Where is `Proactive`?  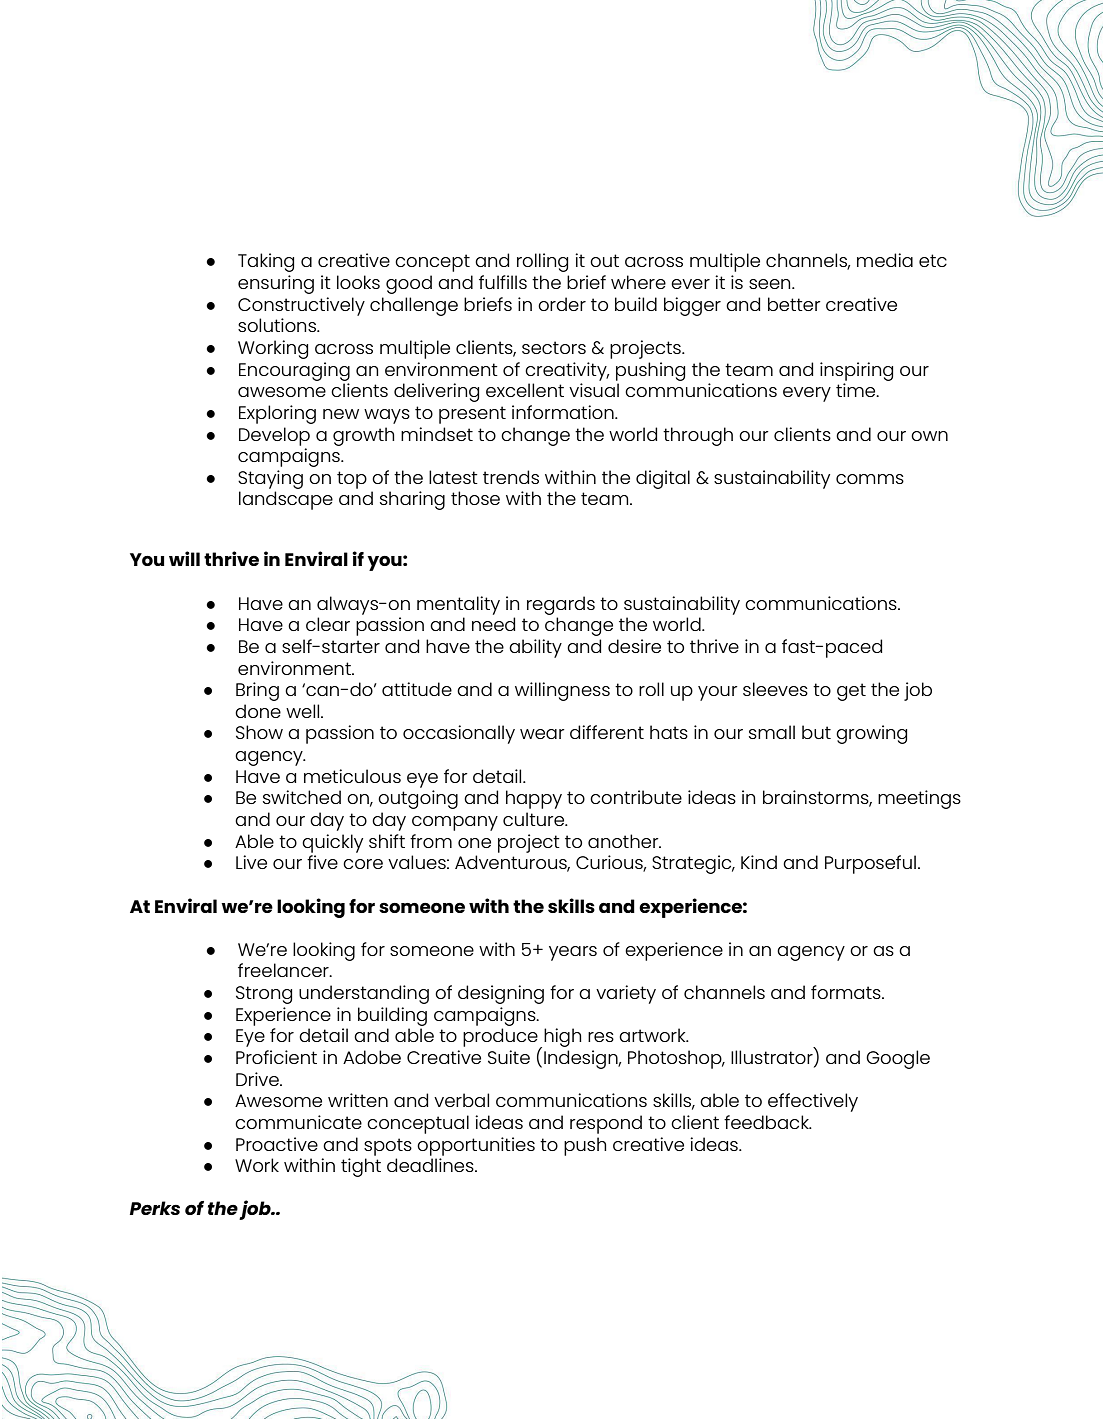
Proactive is located at coordinates (277, 1144).
